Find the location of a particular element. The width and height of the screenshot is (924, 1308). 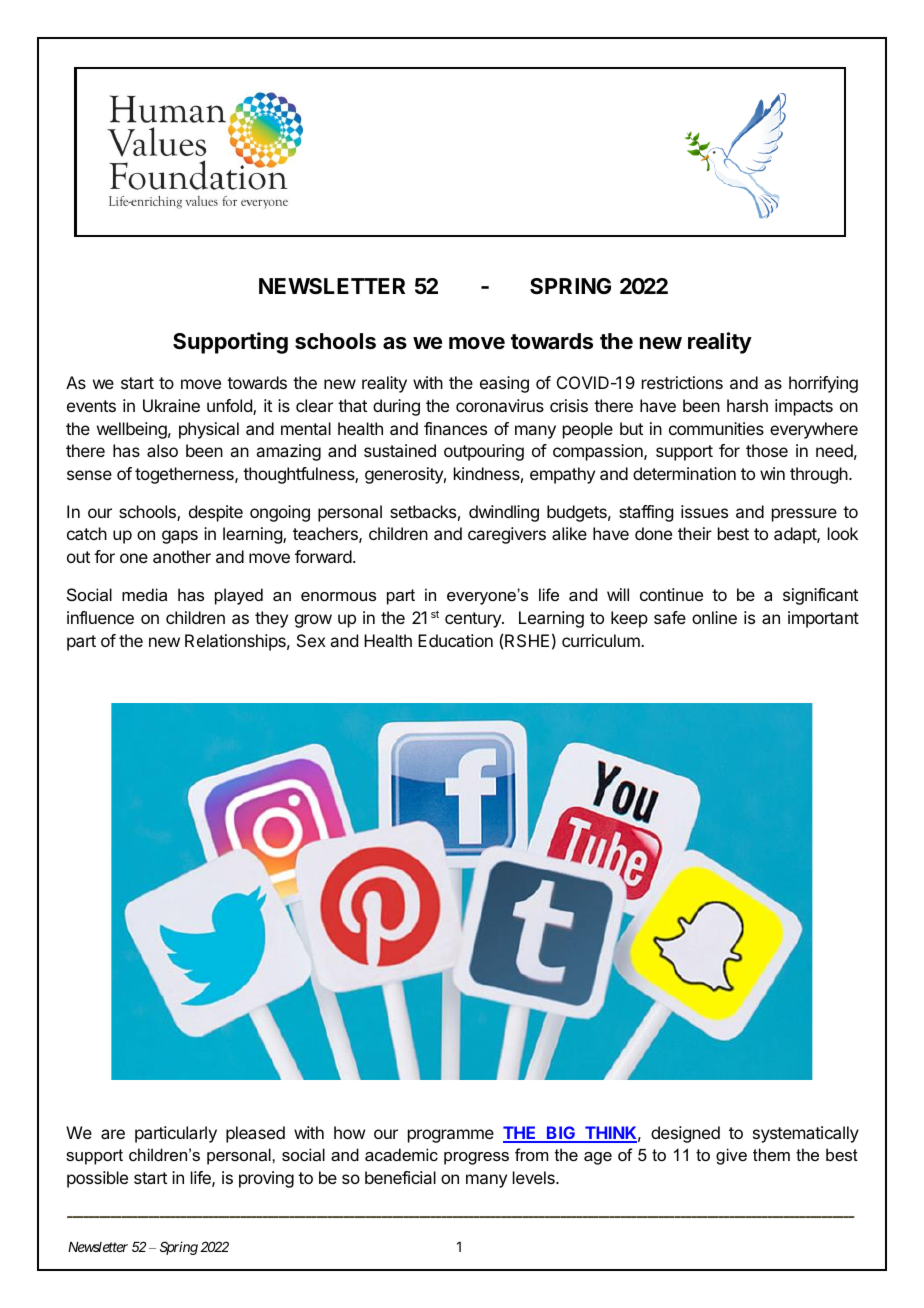

harsh is located at coordinates (747, 405).
